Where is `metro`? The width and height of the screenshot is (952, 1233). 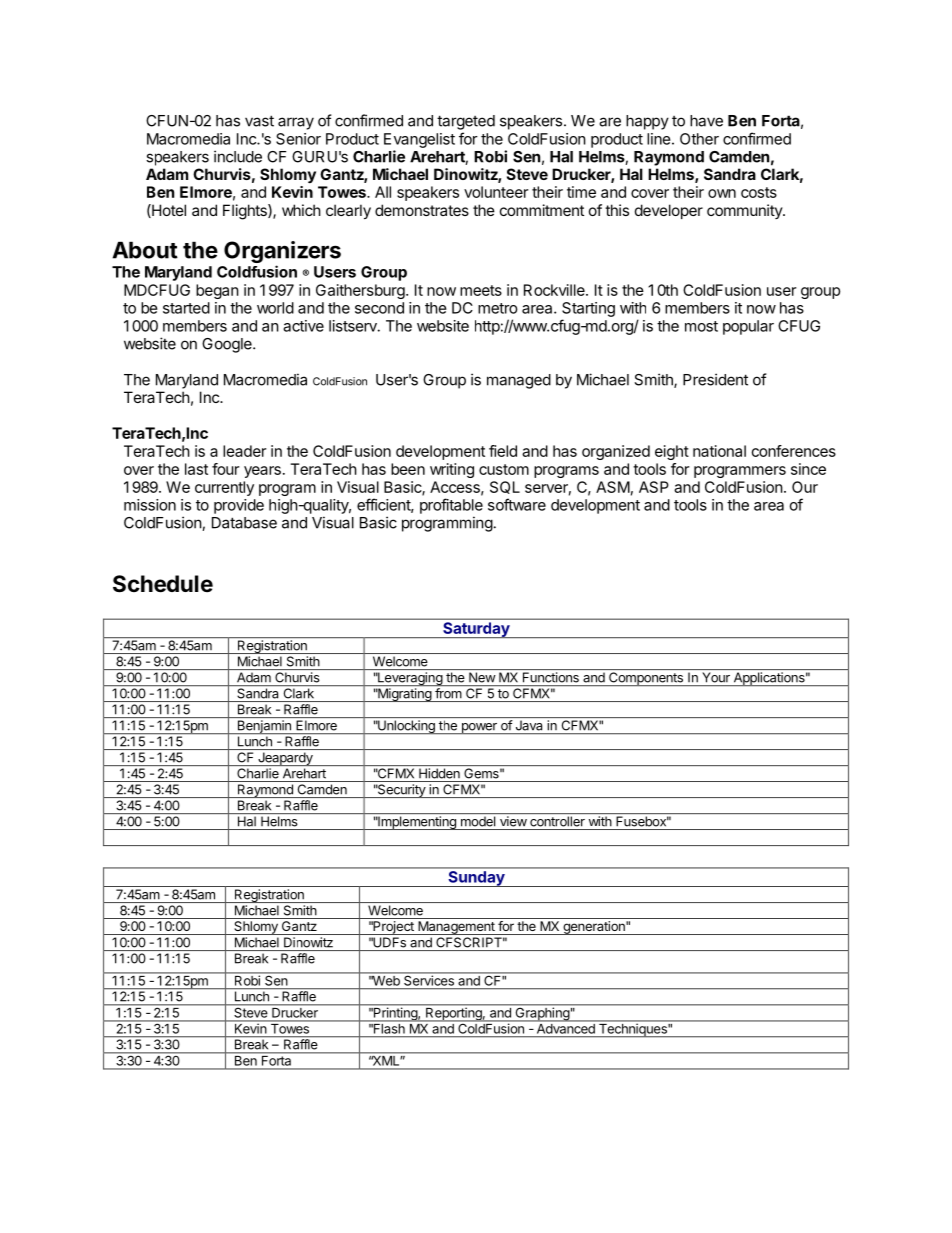
metro is located at coordinates (498, 308).
